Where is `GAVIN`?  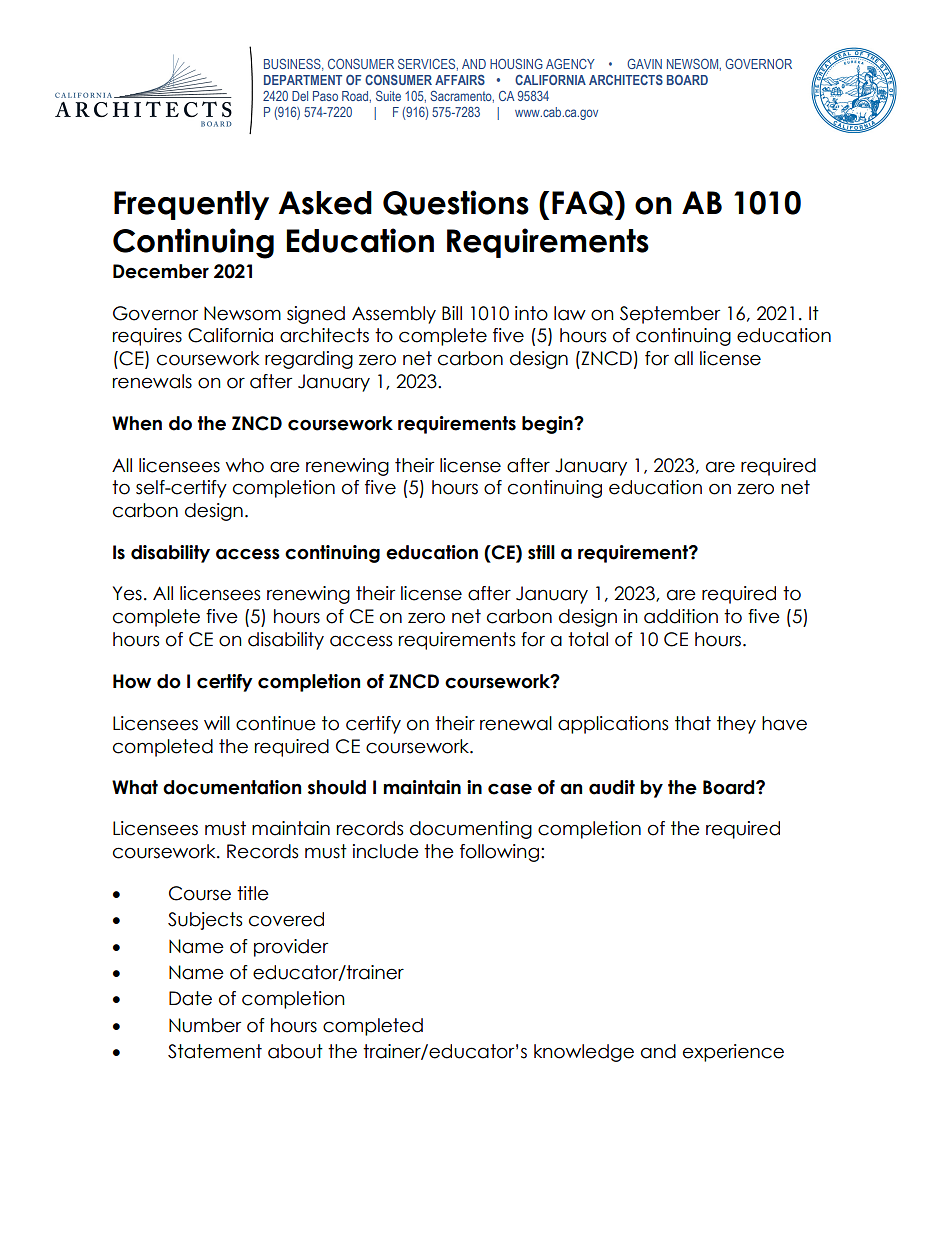
GAVIN is located at coordinates (644, 64).
